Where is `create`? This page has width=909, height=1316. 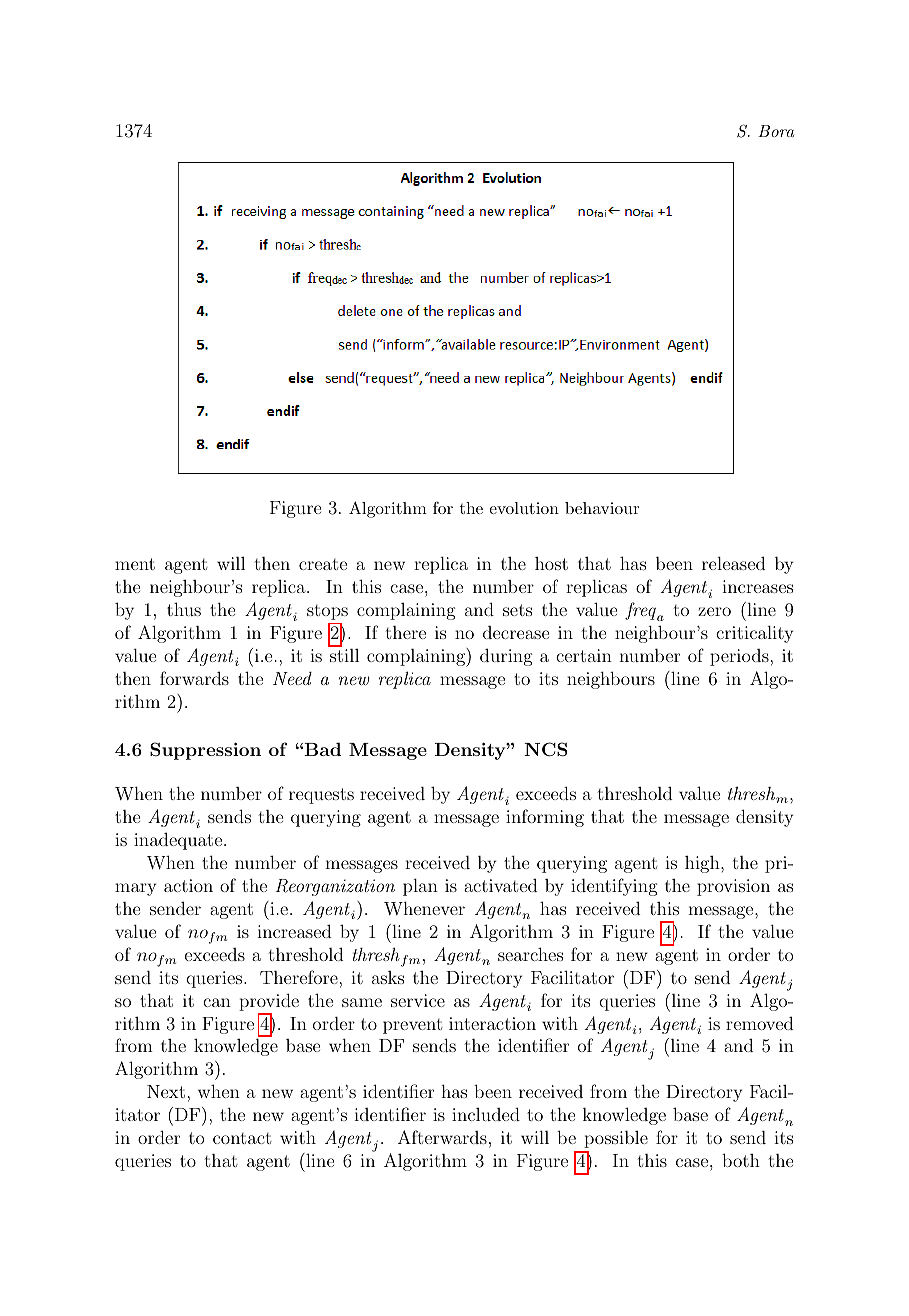 create is located at coordinates (323, 564).
